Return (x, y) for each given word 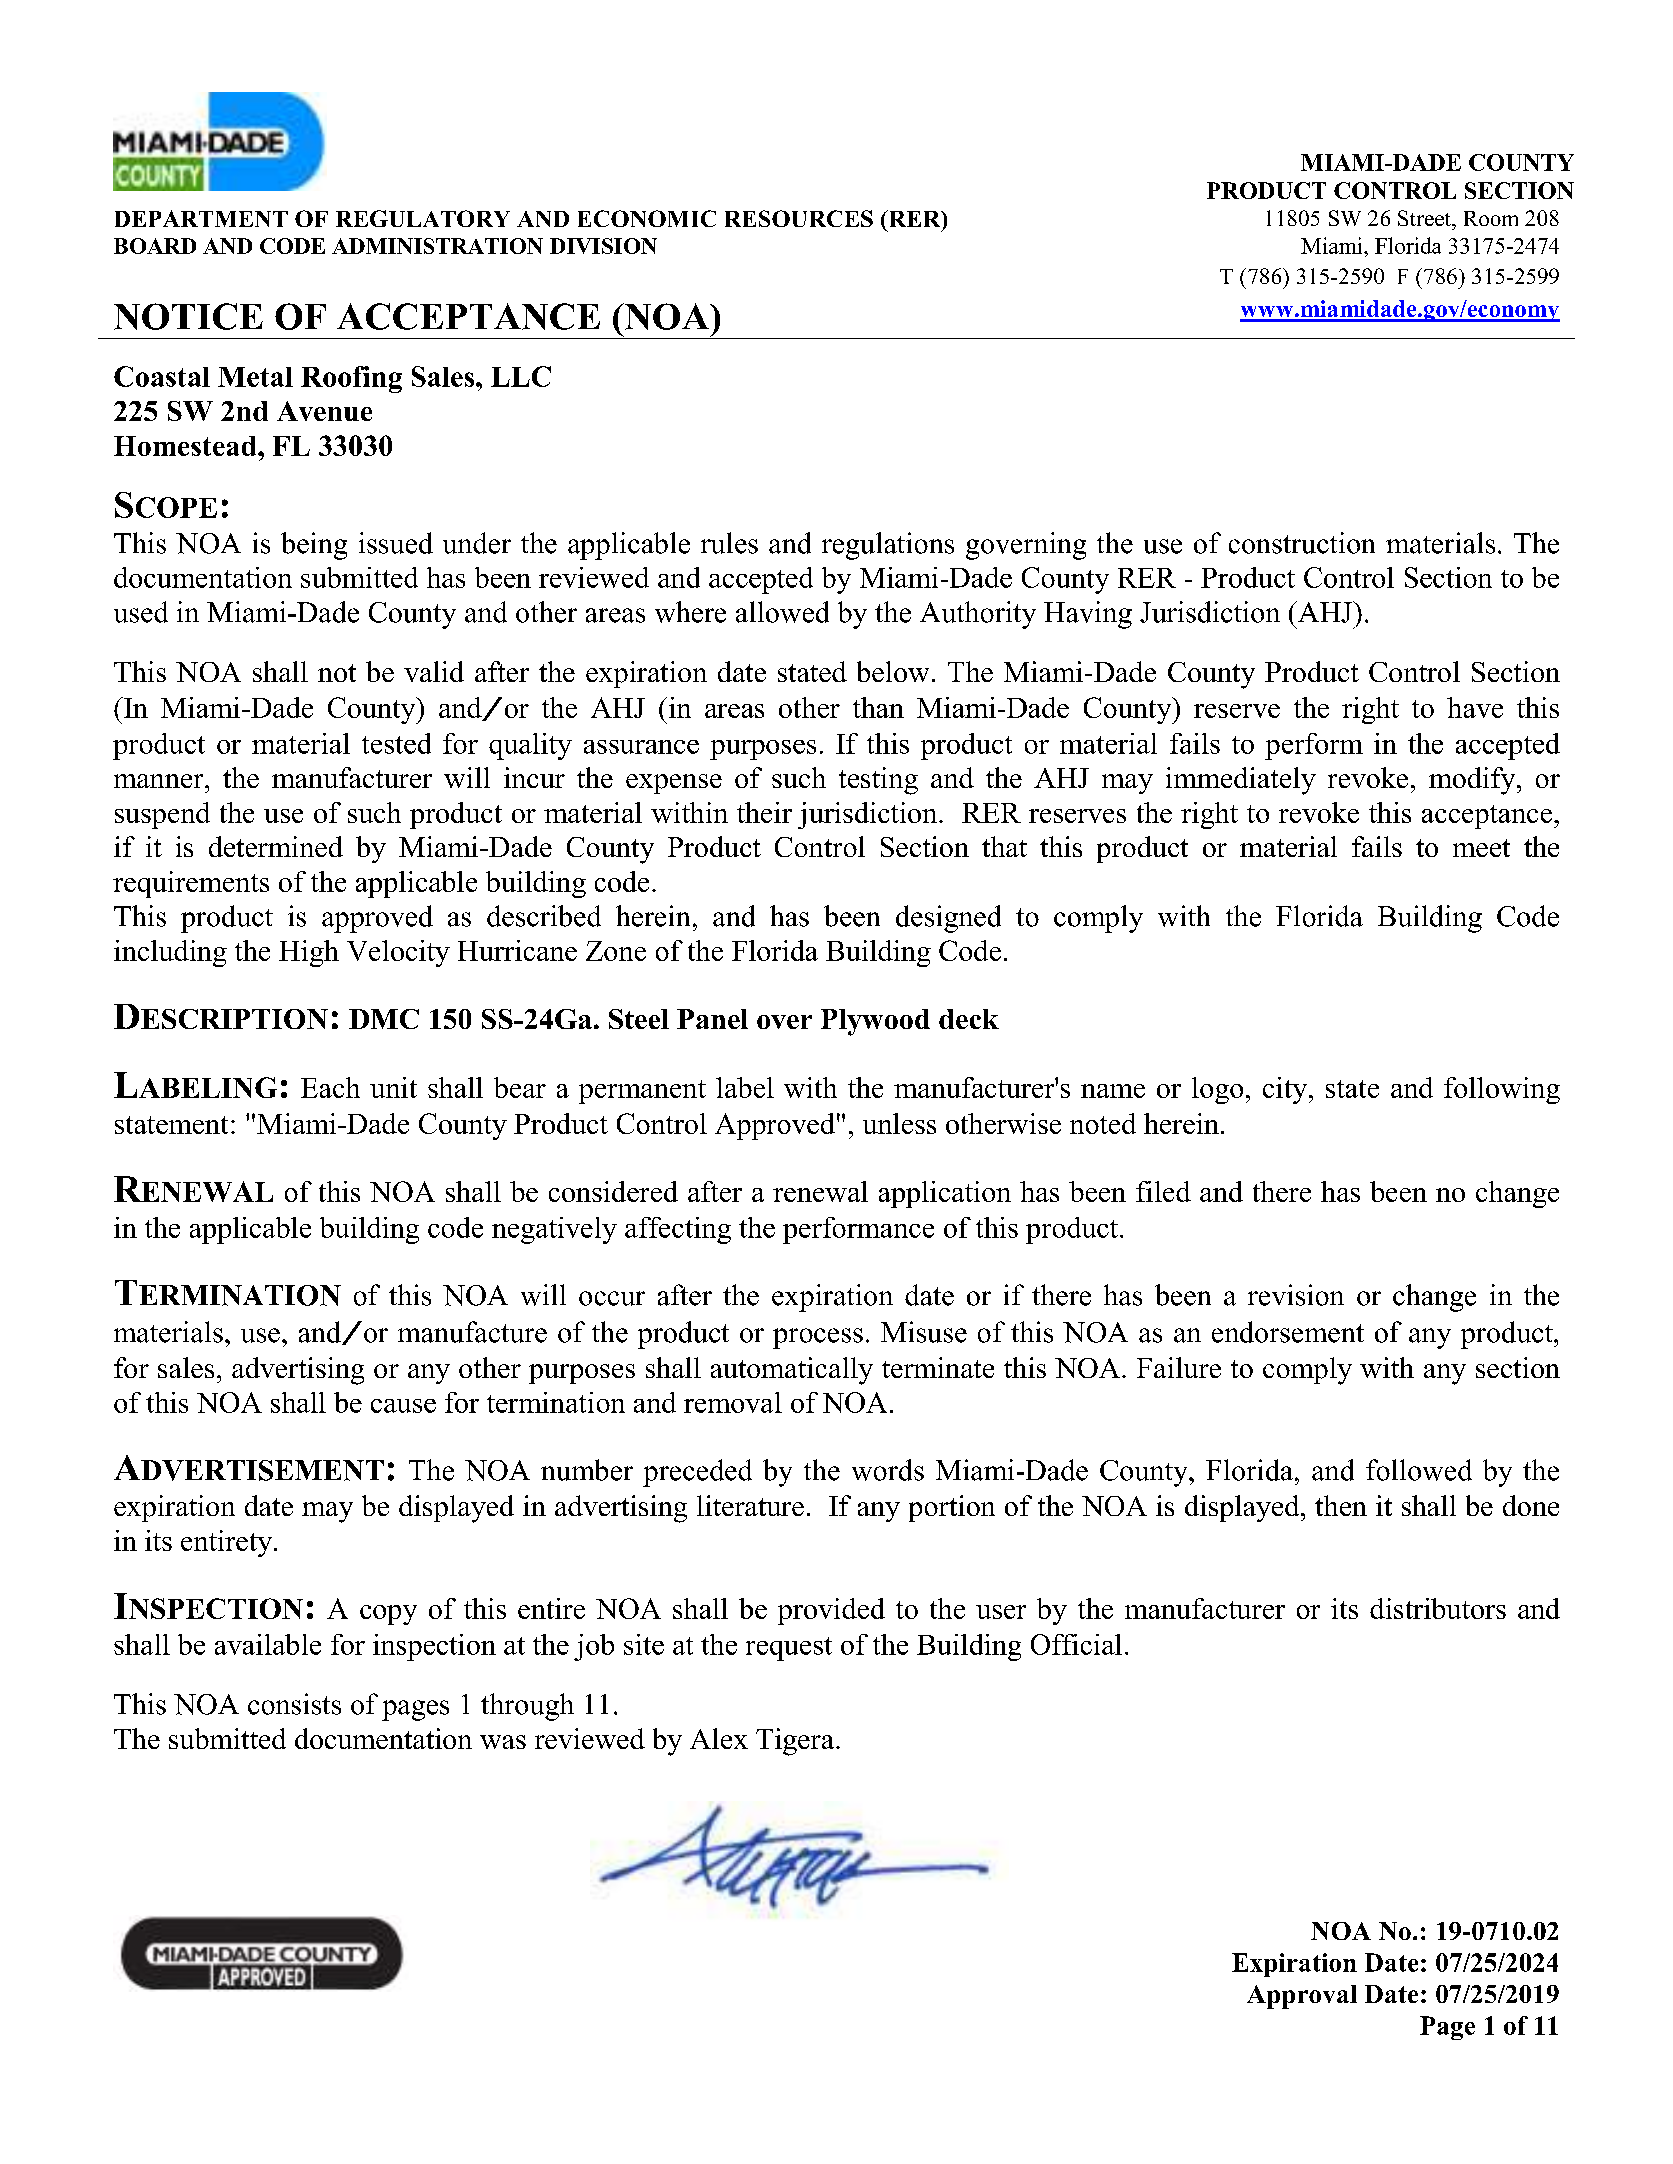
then (1341, 1505)
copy (388, 1615)
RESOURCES (799, 218)
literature (750, 1505)
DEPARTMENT (201, 218)
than (878, 707)
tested (396, 743)
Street (1425, 218)
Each (330, 1087)
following (1502, 1090)
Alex (719, 1738)
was (503, 1742)
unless (899, 1123)
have (1475, 707)
